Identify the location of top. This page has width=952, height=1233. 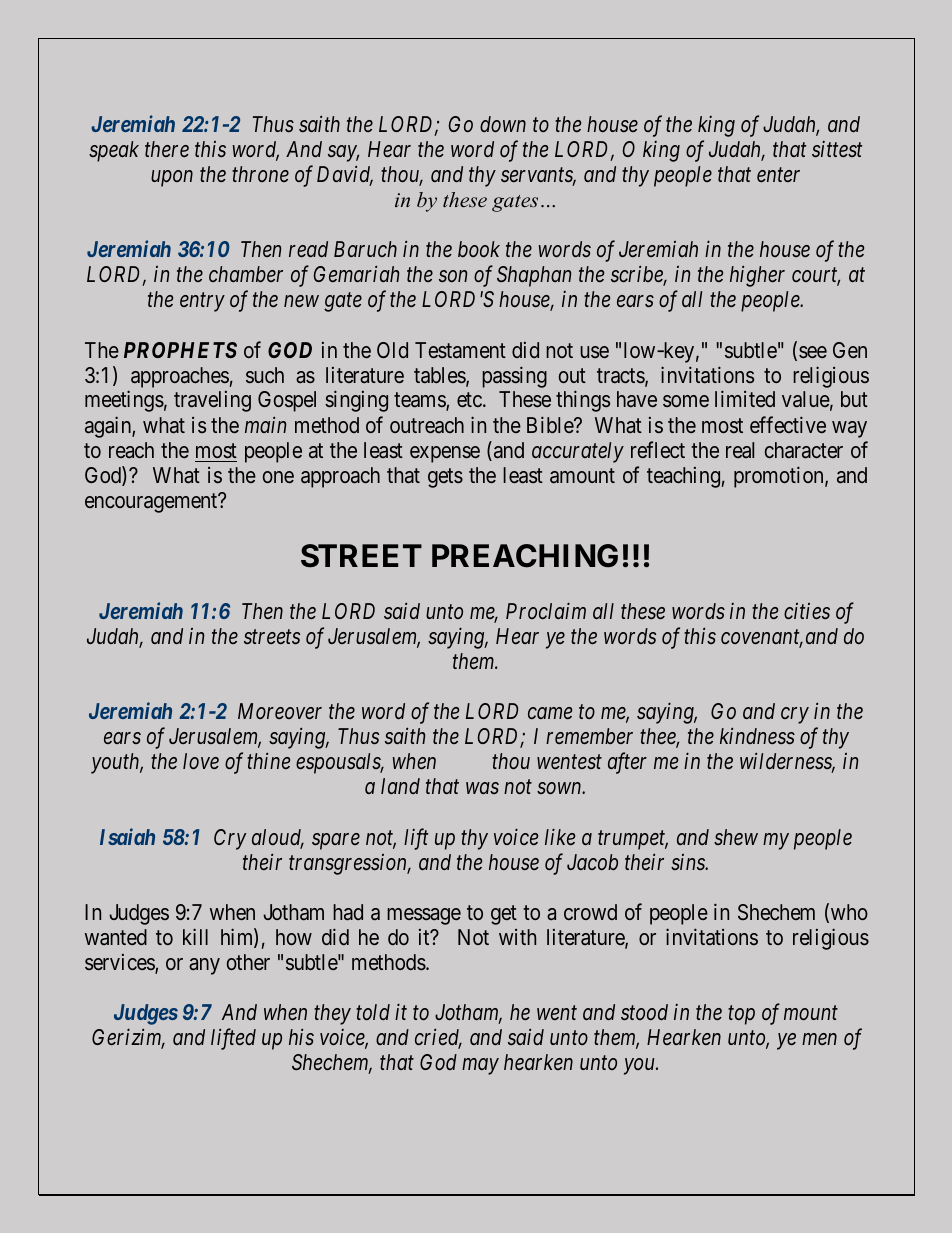
(741, 1015).
